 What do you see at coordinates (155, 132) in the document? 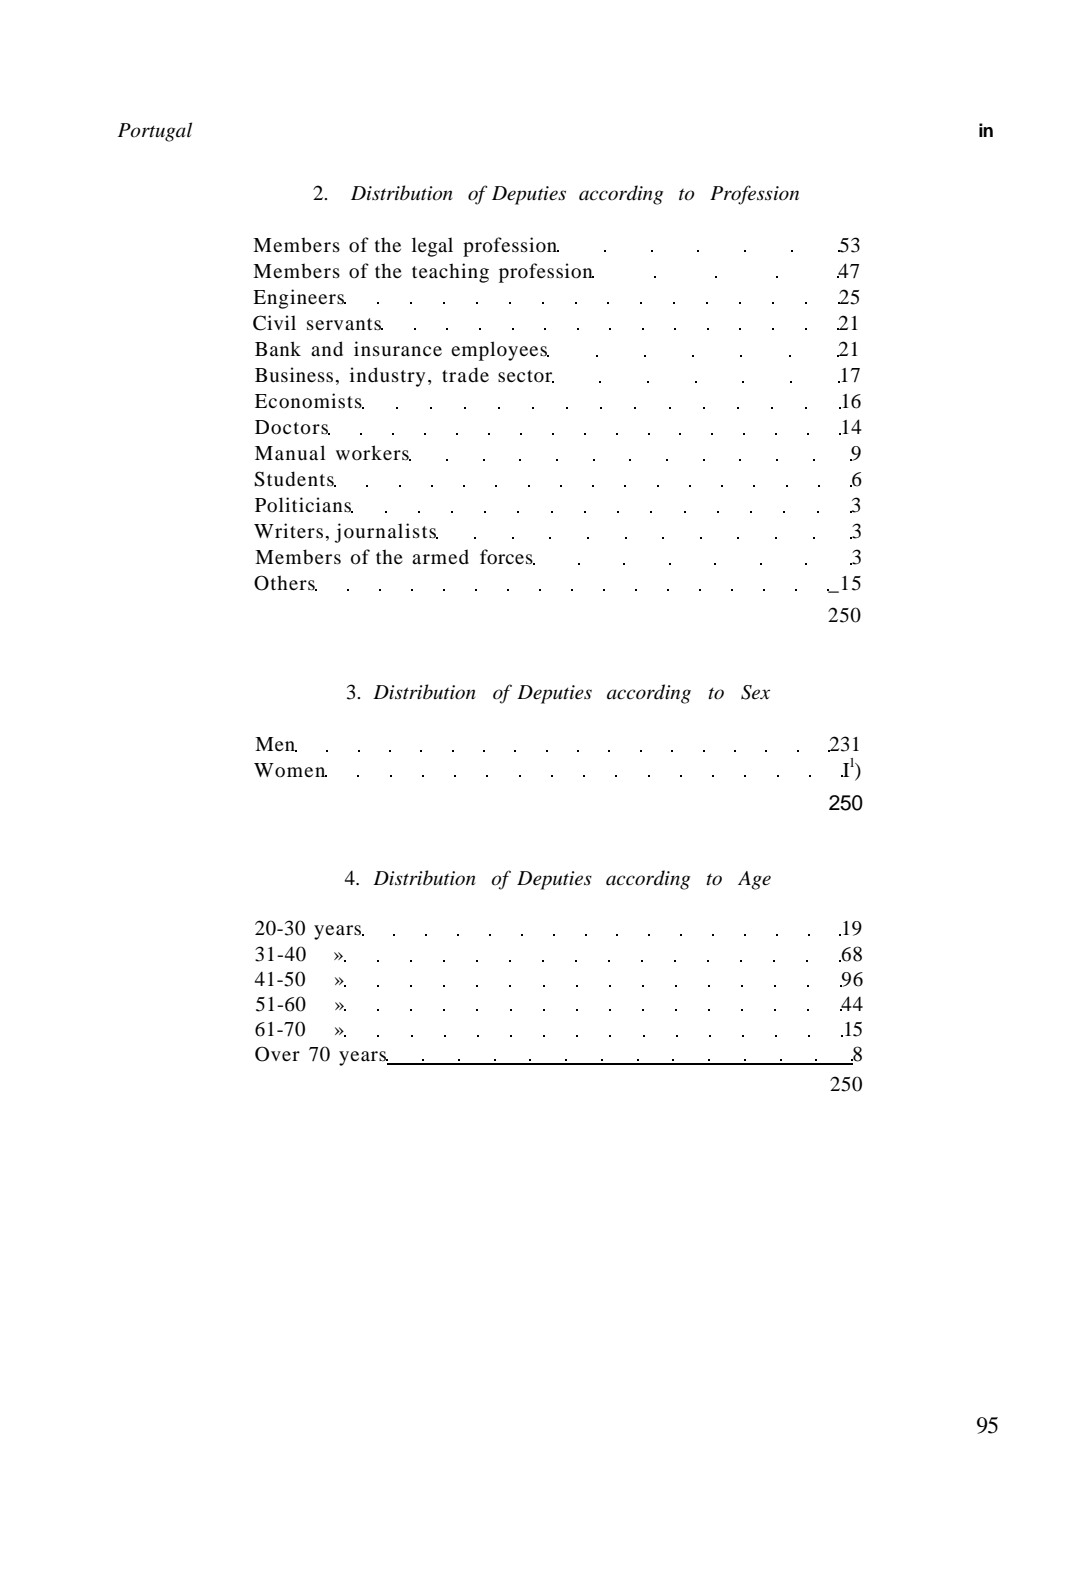
I see `Portugal` at bounding box center [155, 132].
